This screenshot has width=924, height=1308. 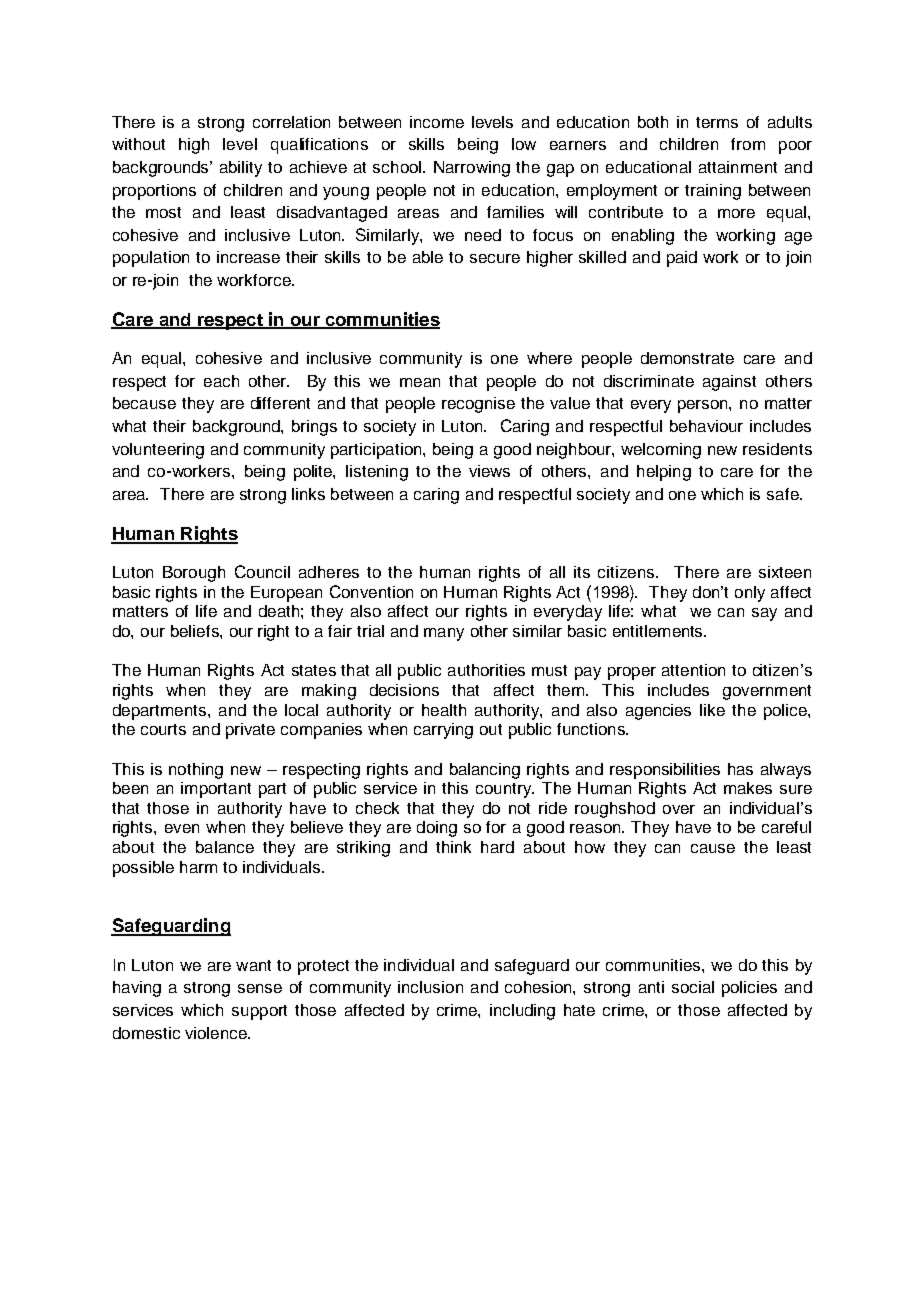 What do you see at coordinates (478, 405) in the screenshot?
I see `recognise` at bounding box center [478, 405].
